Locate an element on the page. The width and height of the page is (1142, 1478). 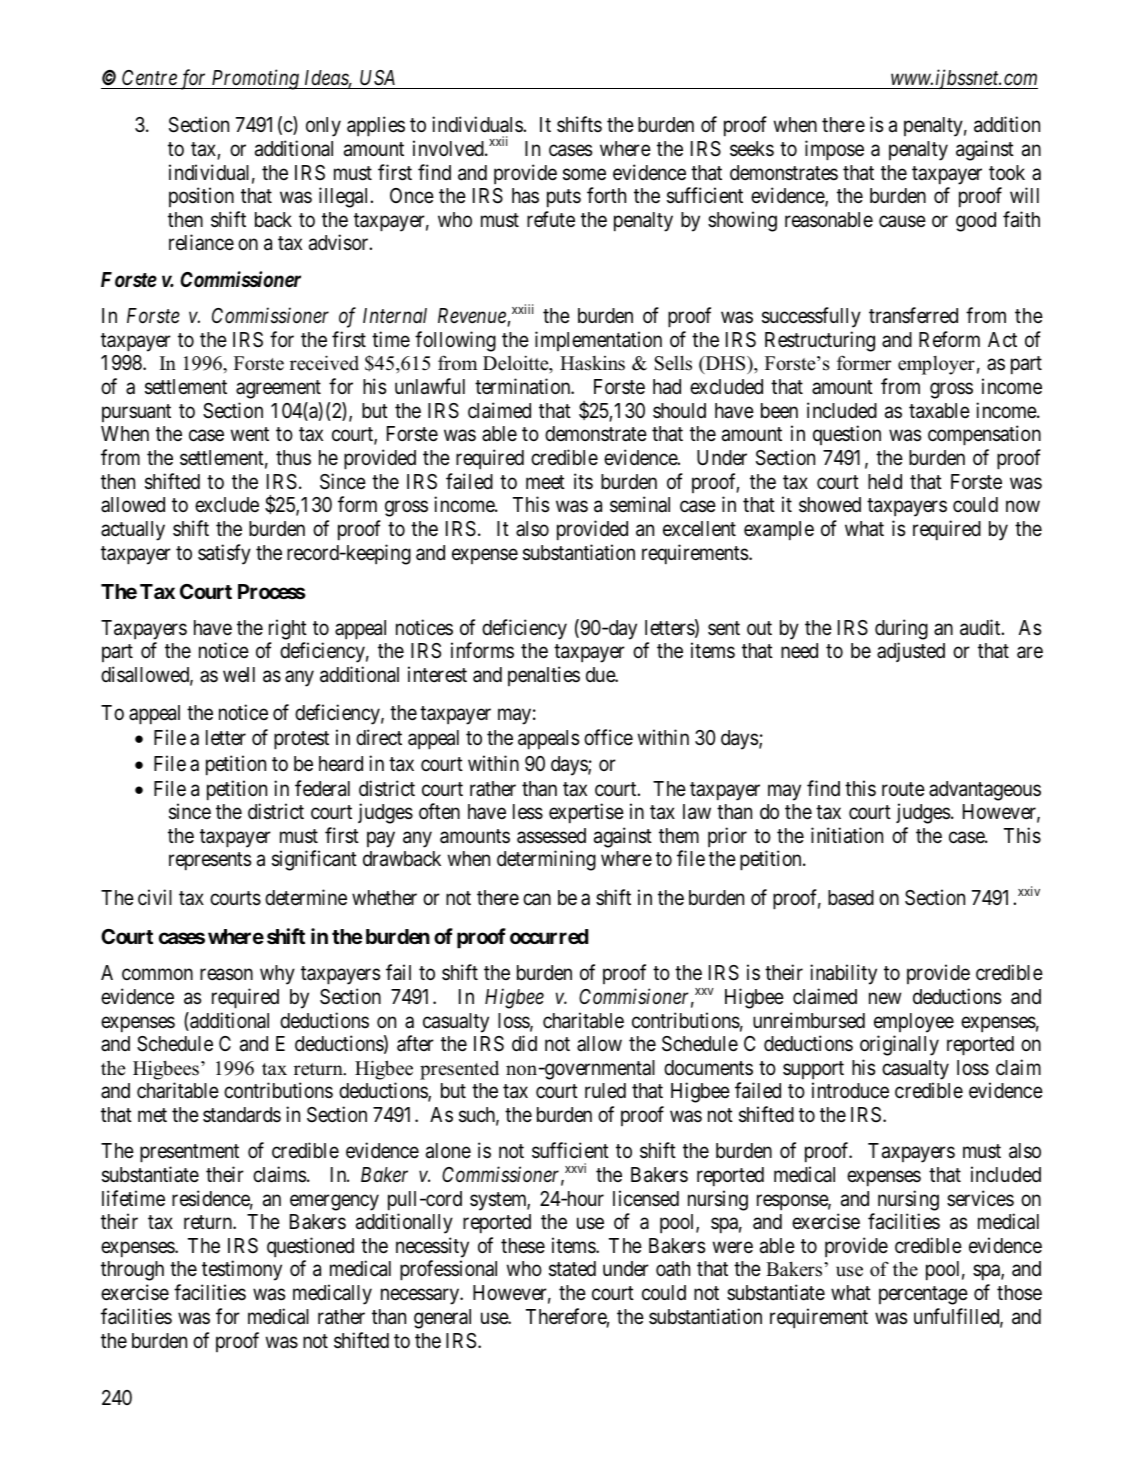
impose is located at coordinates (834, 150).
